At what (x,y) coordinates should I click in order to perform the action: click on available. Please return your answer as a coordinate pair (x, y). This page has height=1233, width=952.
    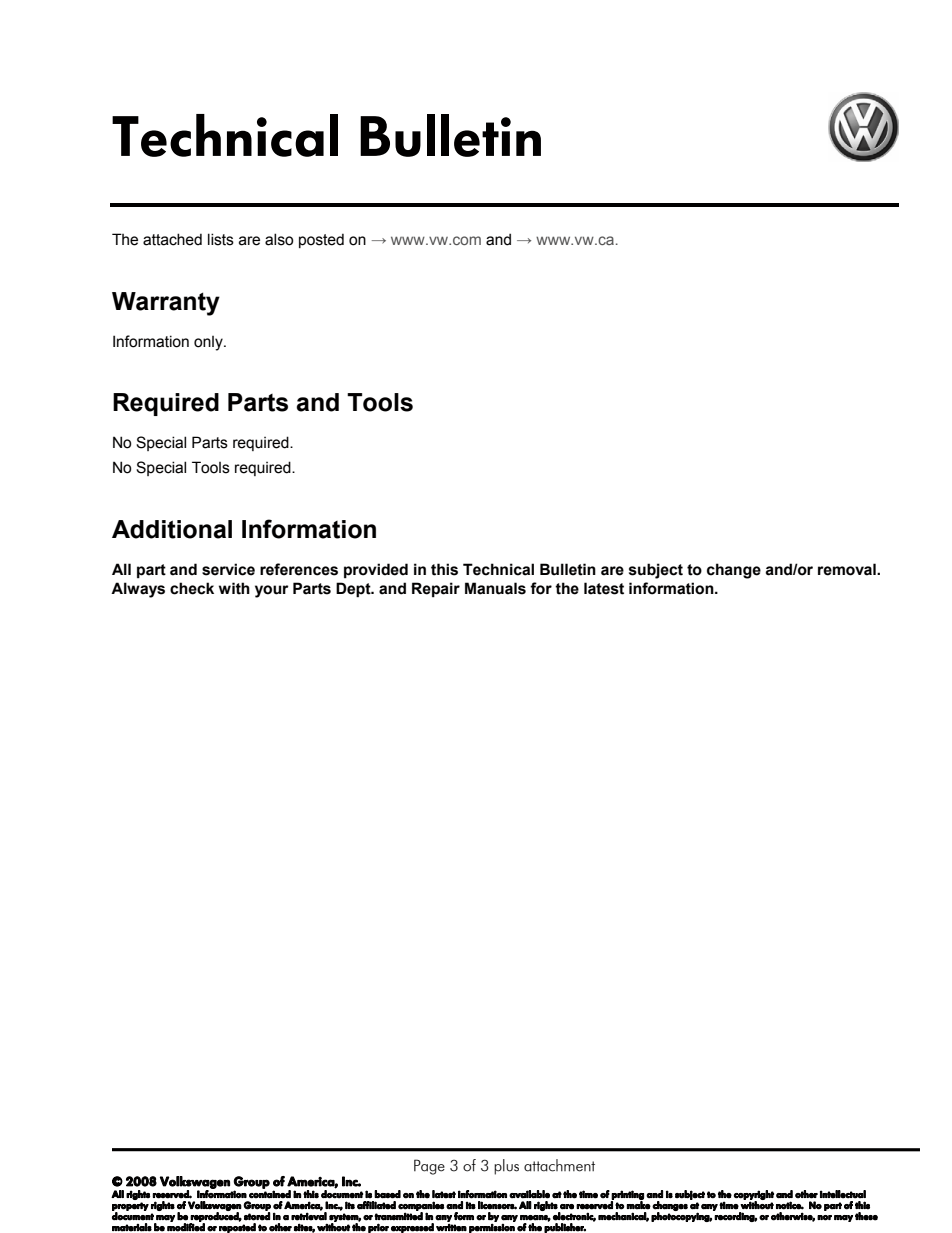
    Looking at the image, I should click on (529, 1194).
